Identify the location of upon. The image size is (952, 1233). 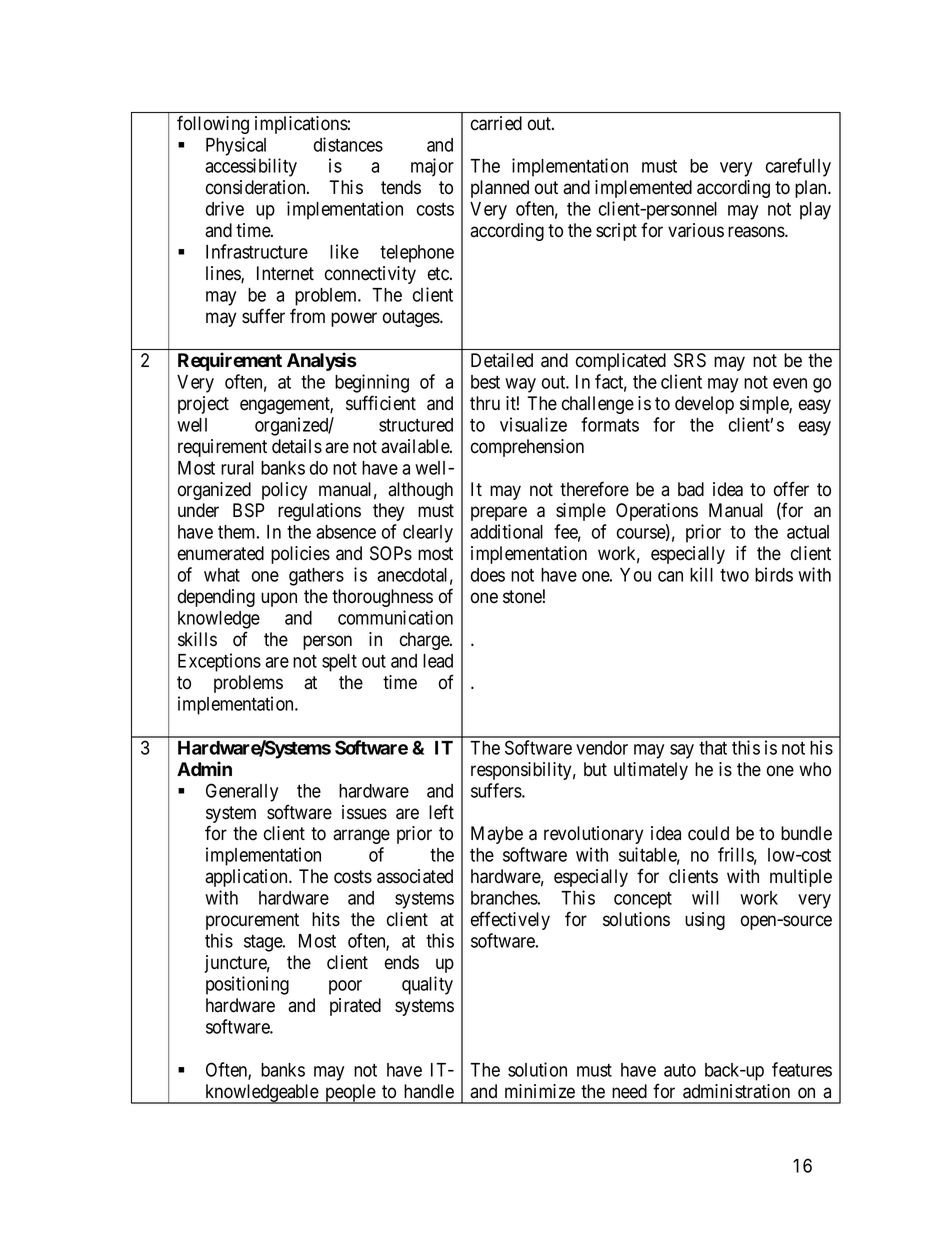
(279, 599).
